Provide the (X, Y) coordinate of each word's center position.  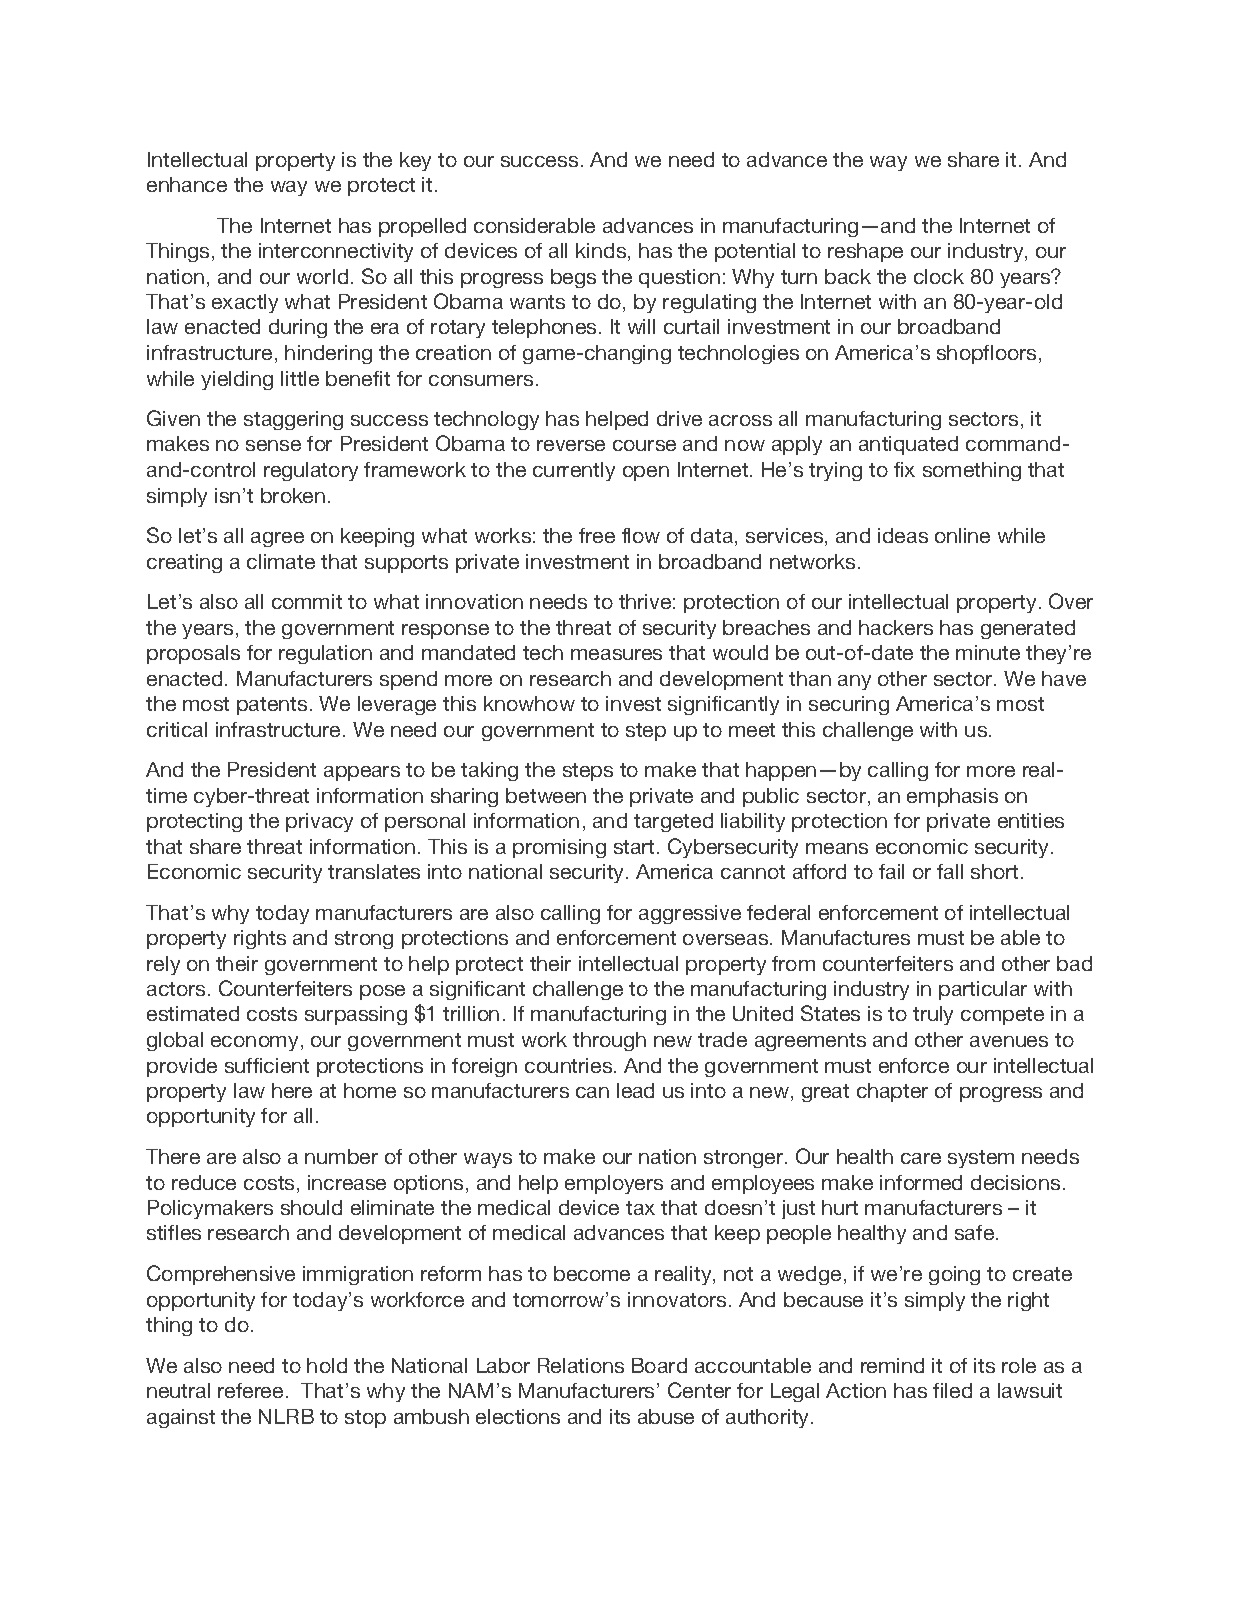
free (597, 535)
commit (307, 601)
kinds (602, 252)
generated (1028, 629)
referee (250, 1390)
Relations (581, 1365)
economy (254, 1043)
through (609, 1041)
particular (983, 990)
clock (939, 276)
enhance (187, 184)
